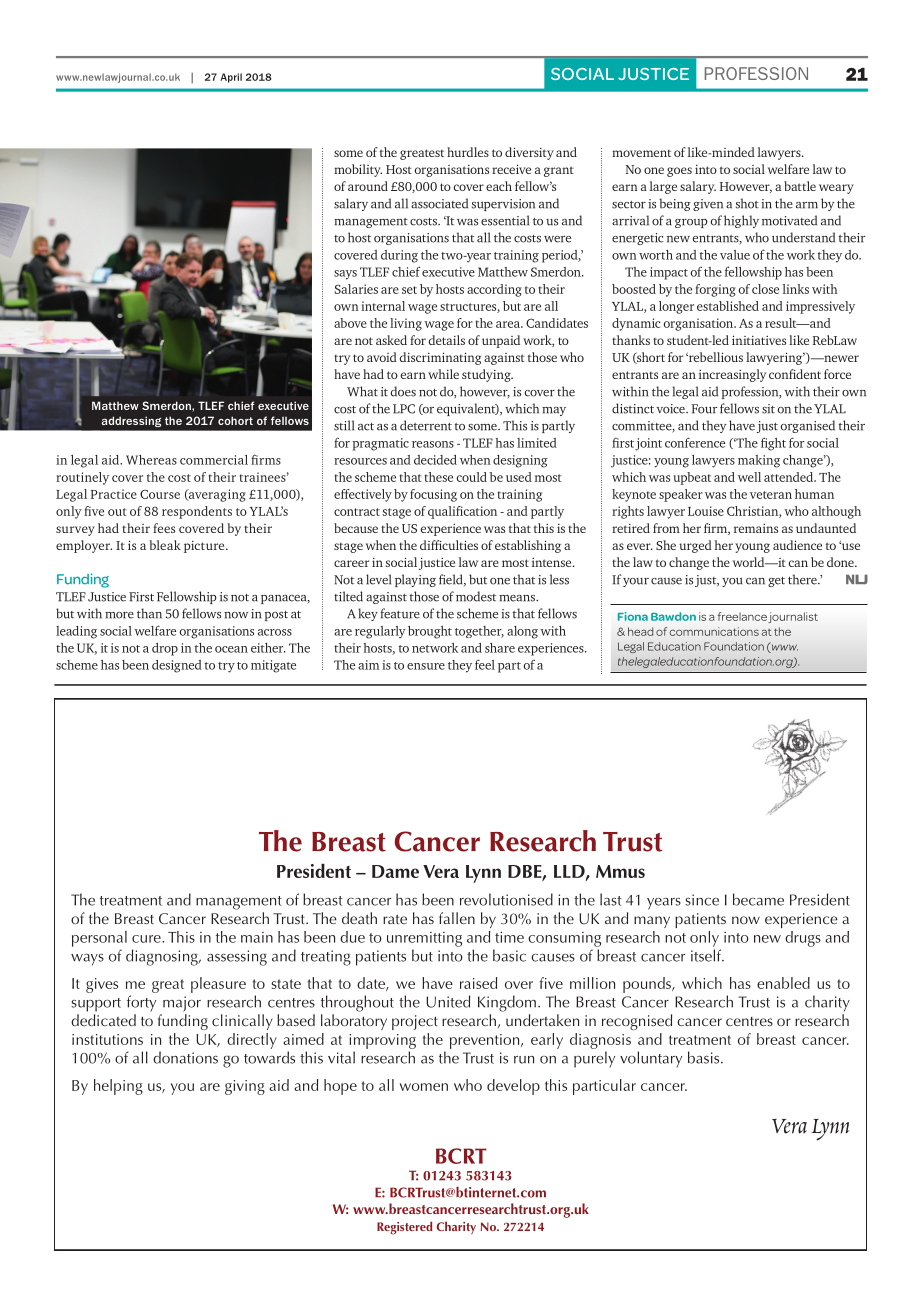 This document has width=924, height=1308. What do you see at coordinates (471, 477) in the document?
I see `could` at bounding box center [471, 477].
